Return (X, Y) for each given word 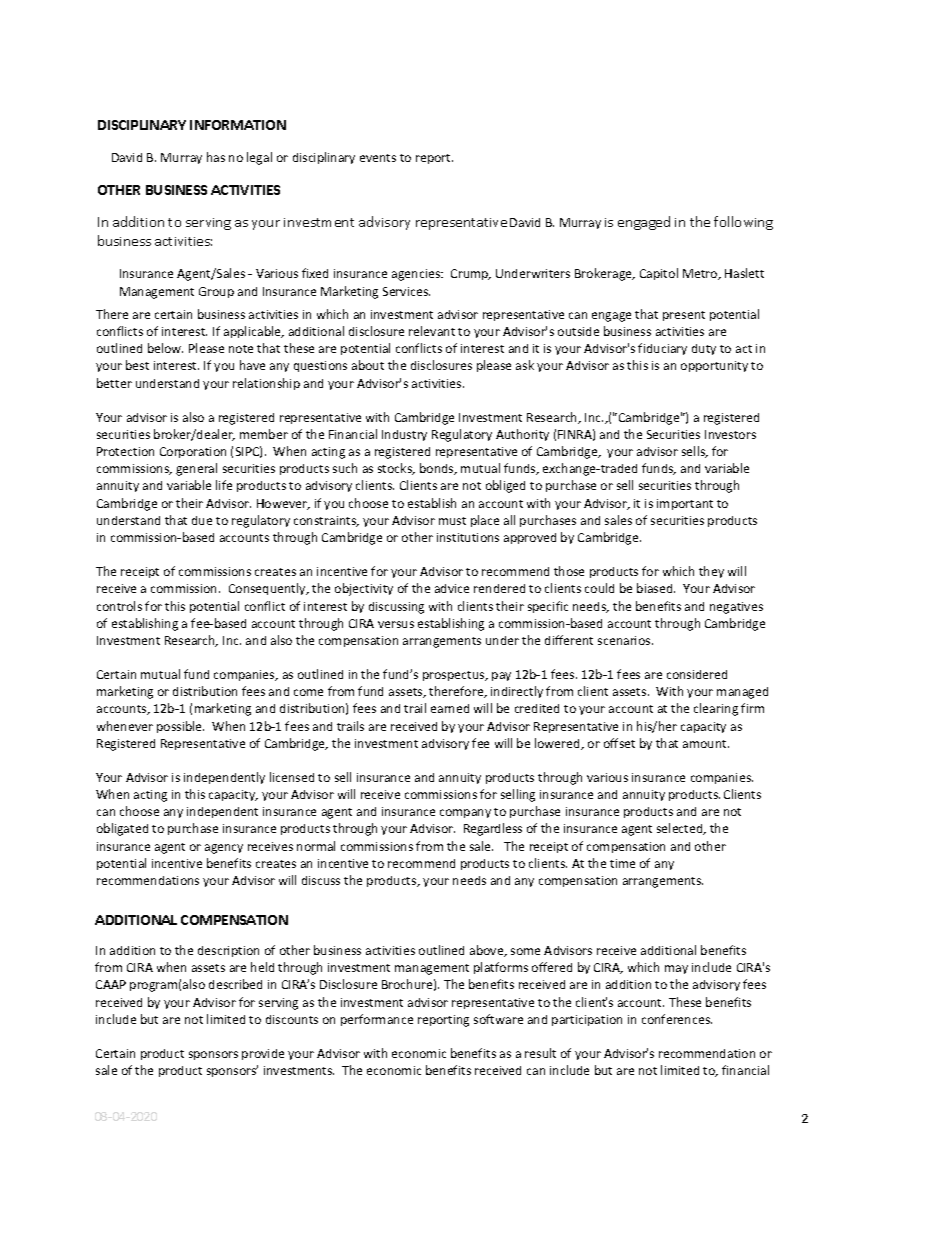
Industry (404, 435)
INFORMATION (238, 125)
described (235, 984)
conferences (677, 1019)
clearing (716, 709)
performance (377, 1020)
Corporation (193, 452)
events (378, 158)
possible (180, 727)
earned (450, 708)
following (743, 223)
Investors (730, 434)
